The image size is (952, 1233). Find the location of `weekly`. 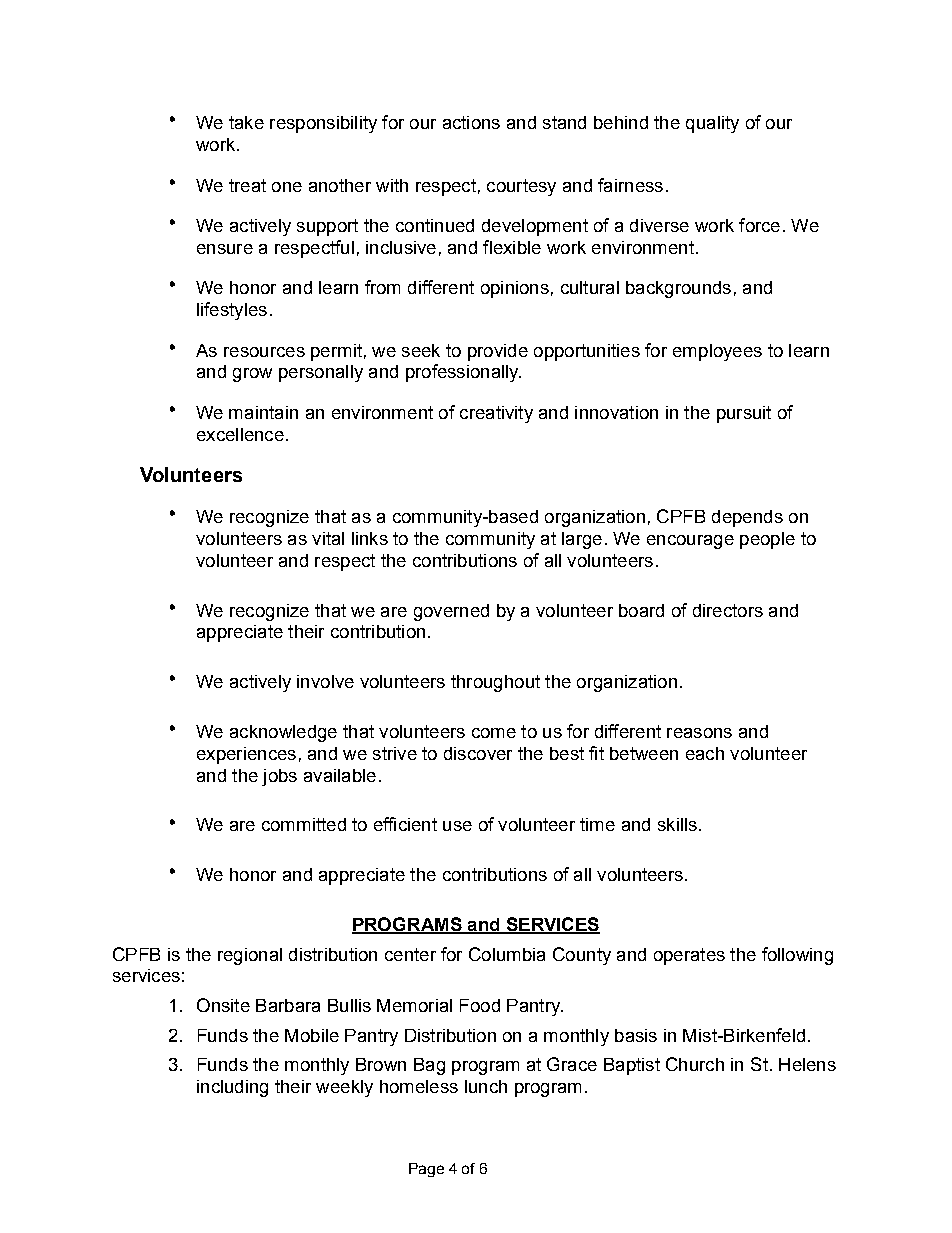

weekly is located at coordinates (344, 1088).
